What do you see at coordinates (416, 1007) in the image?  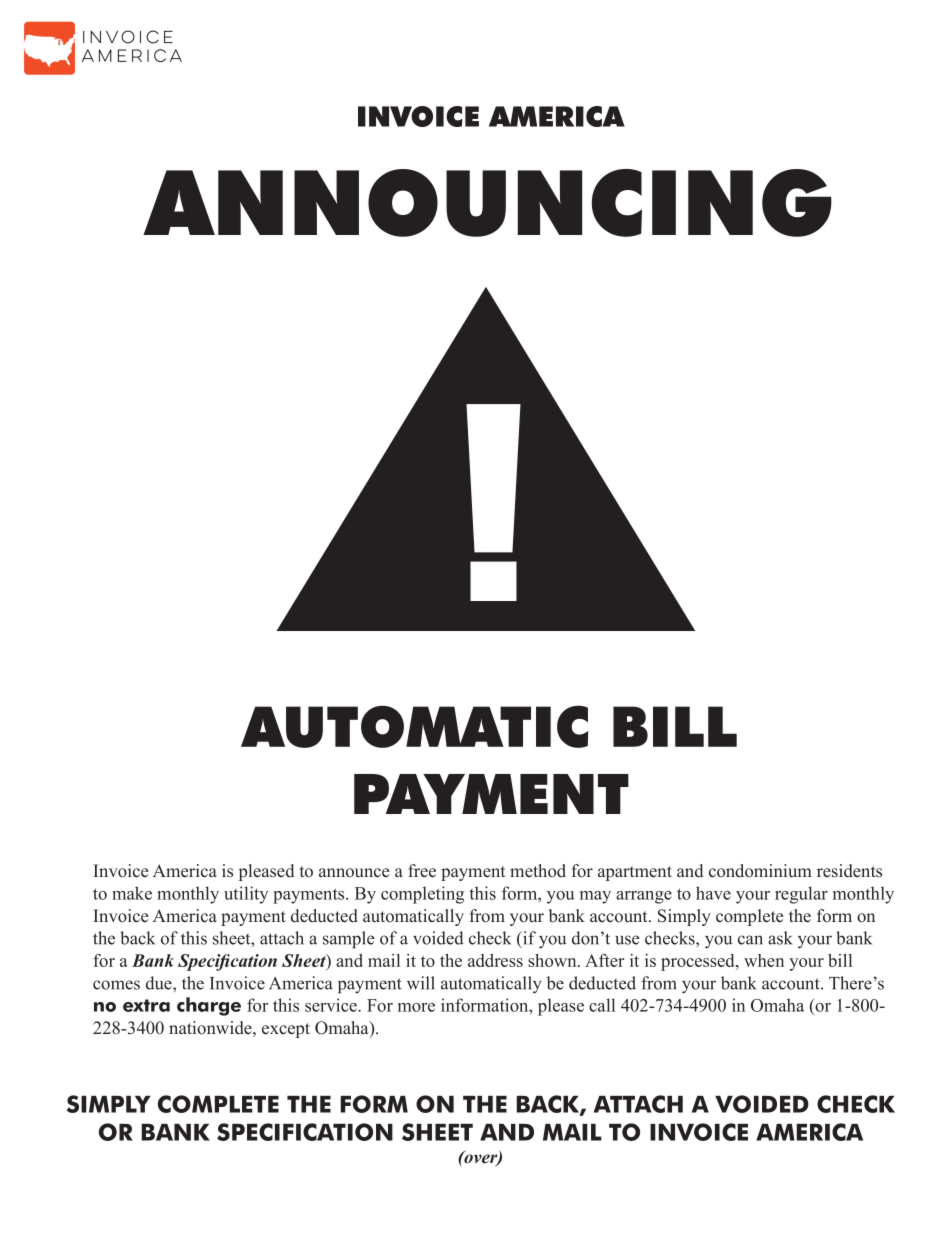 I see `more` at bounding box center [416, 1007].
